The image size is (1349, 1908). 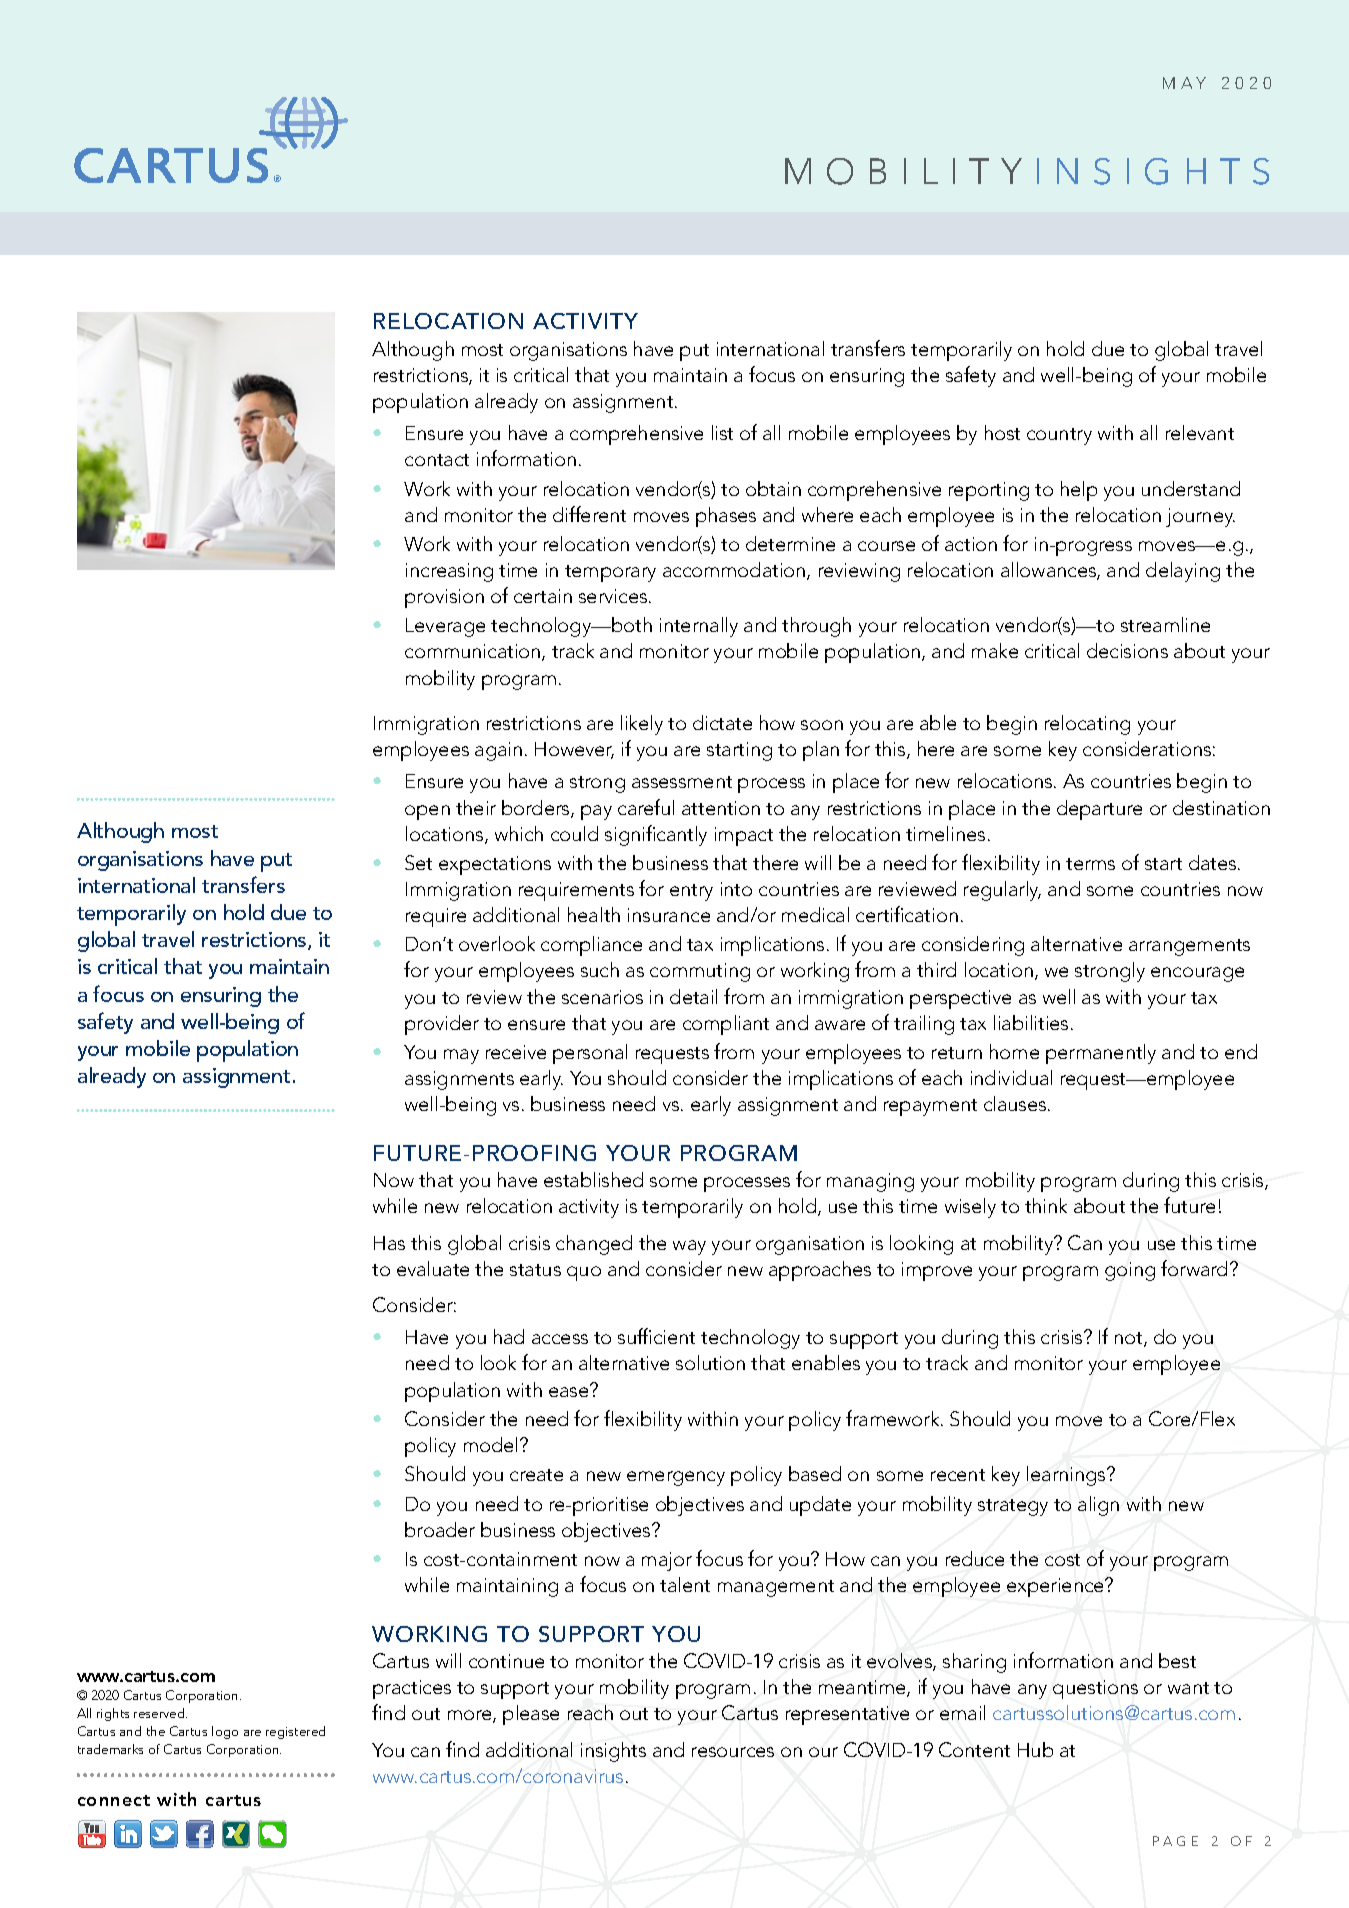 I want to click on broader, so click(x=440, y=1529).
